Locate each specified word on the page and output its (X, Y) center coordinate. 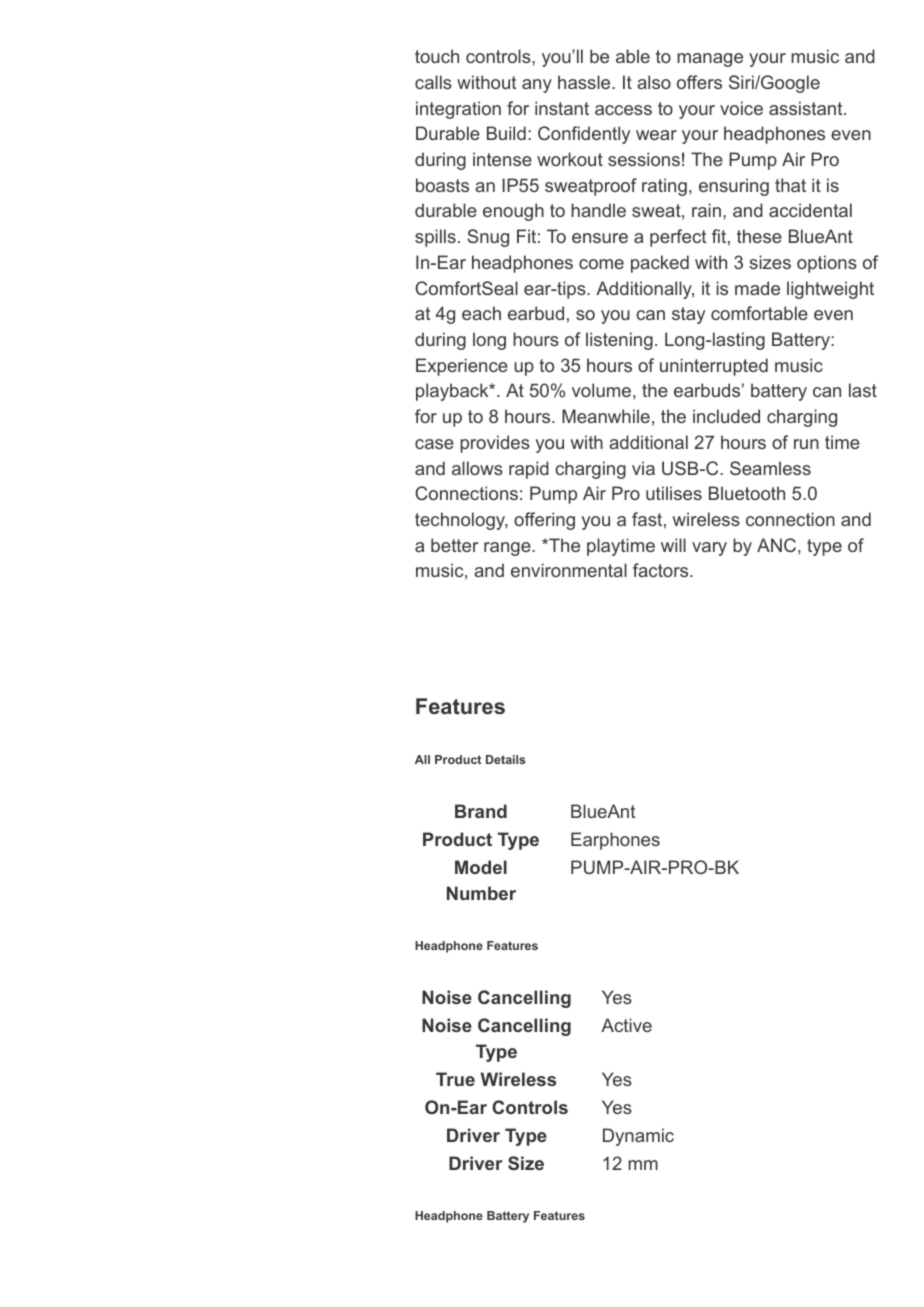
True (455, 1079)
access (623, 110)
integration (458, 110)
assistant (807, 108)
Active (626, 1025)
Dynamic (638, 1137)
